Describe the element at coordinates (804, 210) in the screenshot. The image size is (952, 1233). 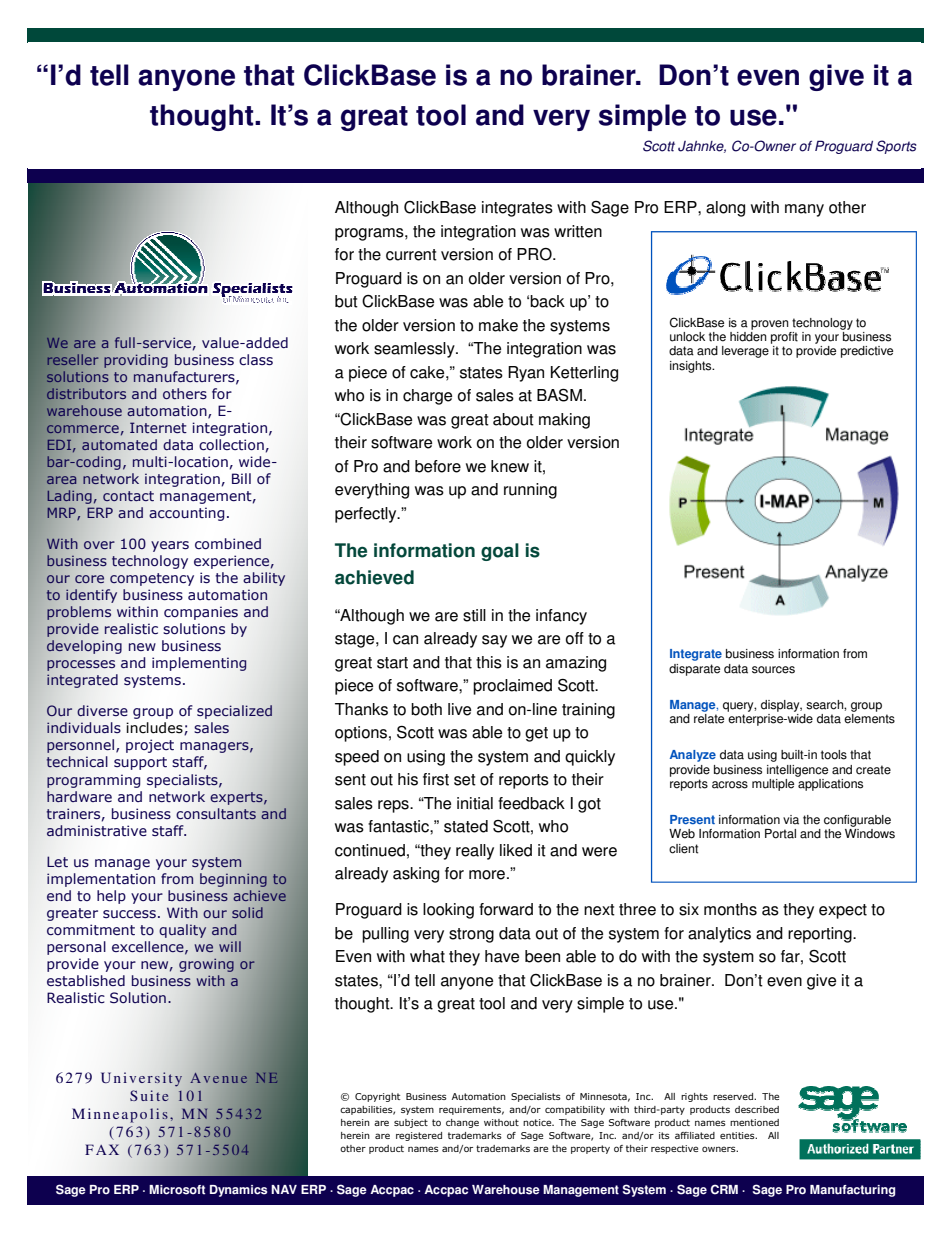
I see `many` at that location.
